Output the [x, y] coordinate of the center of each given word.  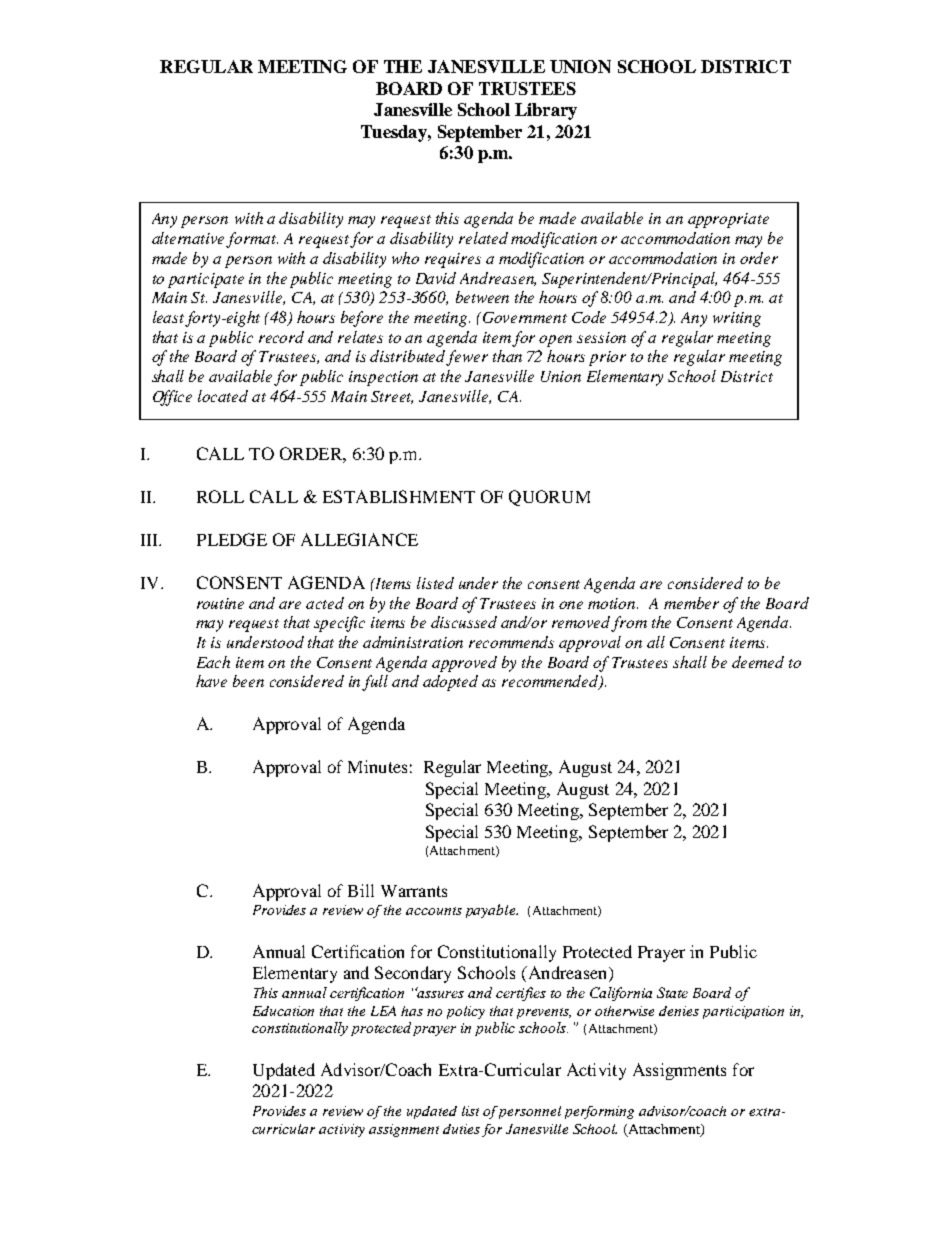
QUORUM [549, 498]
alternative [190, 239]
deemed [758, 662]
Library [546, 111]
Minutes [377, 766]
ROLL [220, 496]
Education [283, 1011]
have [211, 681]
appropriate [728, 220]
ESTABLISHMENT [399, 496]
